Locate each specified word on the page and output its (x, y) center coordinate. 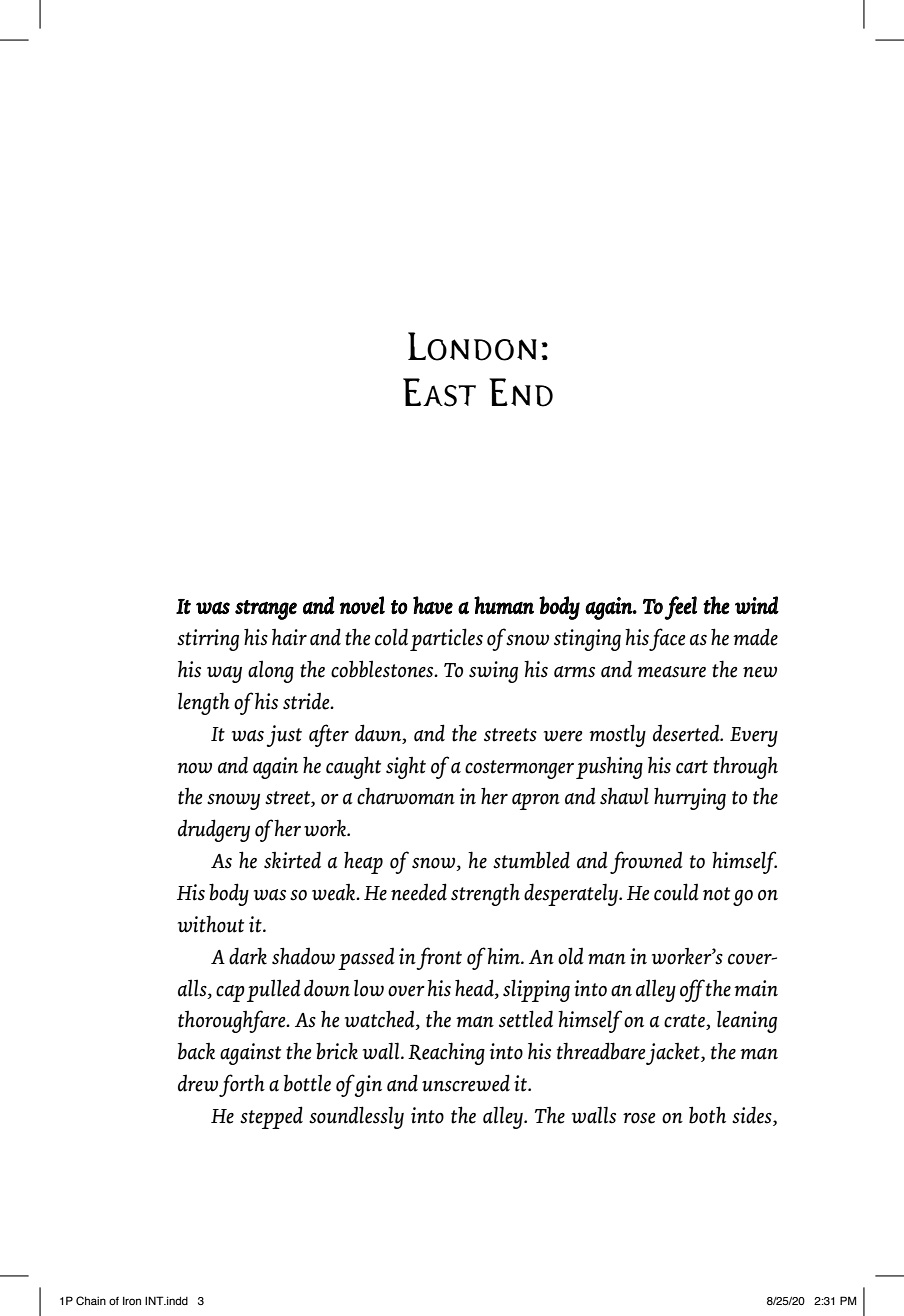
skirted (292, 860)
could (676, 892)
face (667, 639)
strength (485, 895)
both (707, 1115)
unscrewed (466, 1083)
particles (446, 639)
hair (289, 637)
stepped (271, 1117)
